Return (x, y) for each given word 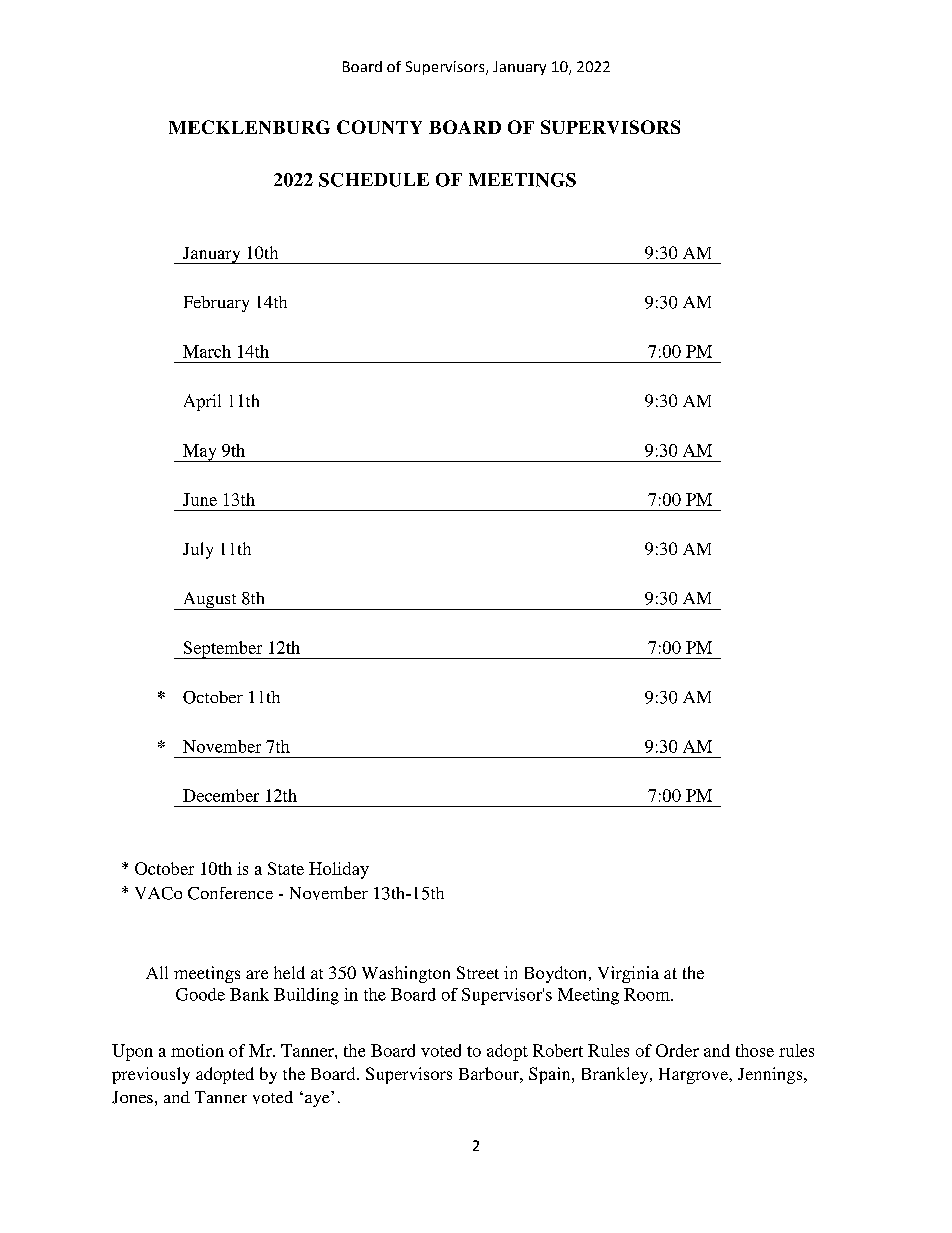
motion (197, 1050)
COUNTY (379, 127)
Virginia (628, 974)
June (200, 499)
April (202, 402)
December (221, 795)
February (216, 304)
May (200, 453)
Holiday (339, 870)
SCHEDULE (374, 180)
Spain (551, 1075)
